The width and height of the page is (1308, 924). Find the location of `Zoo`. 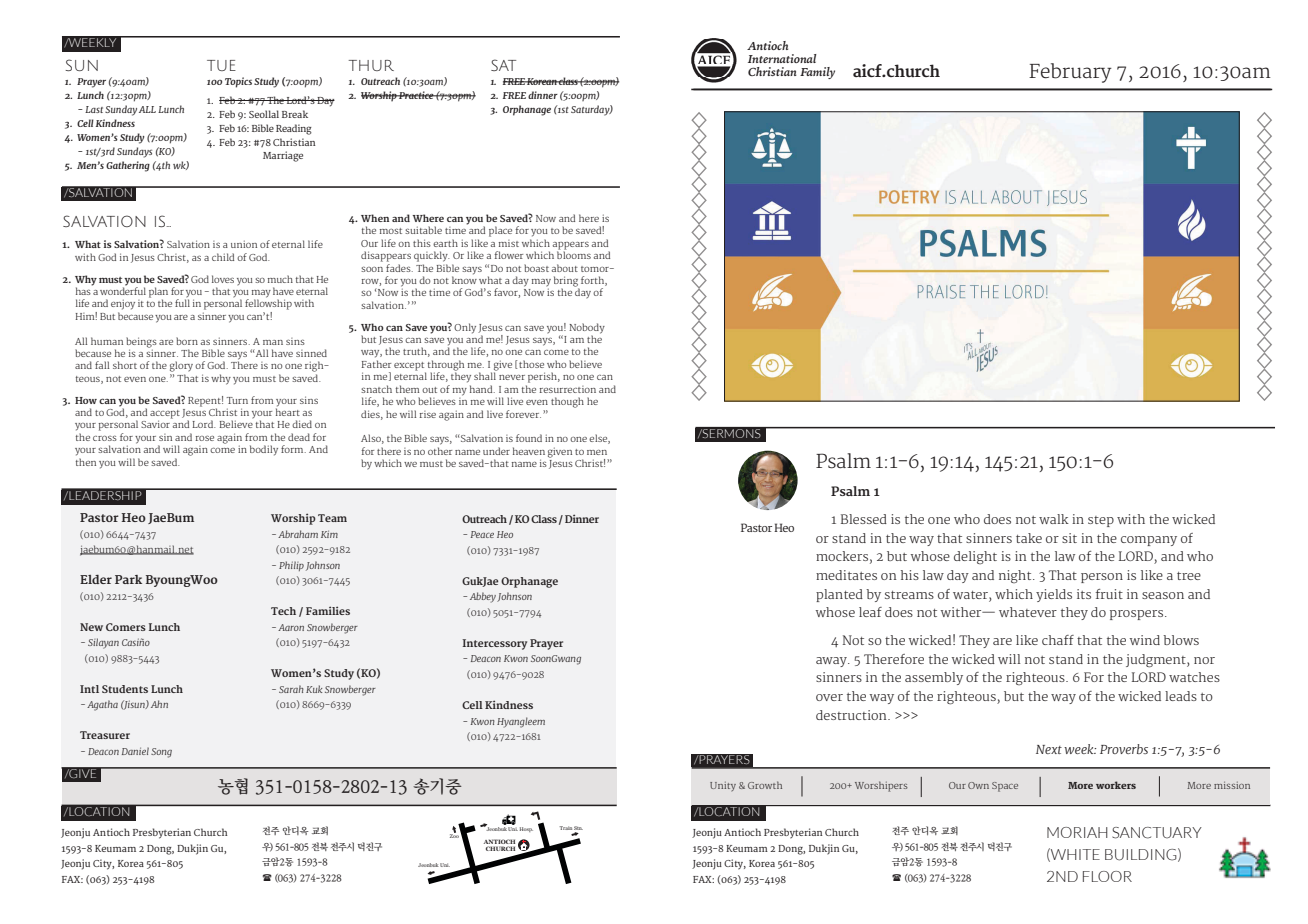

Zoo is located at coordinates (455, 835).
